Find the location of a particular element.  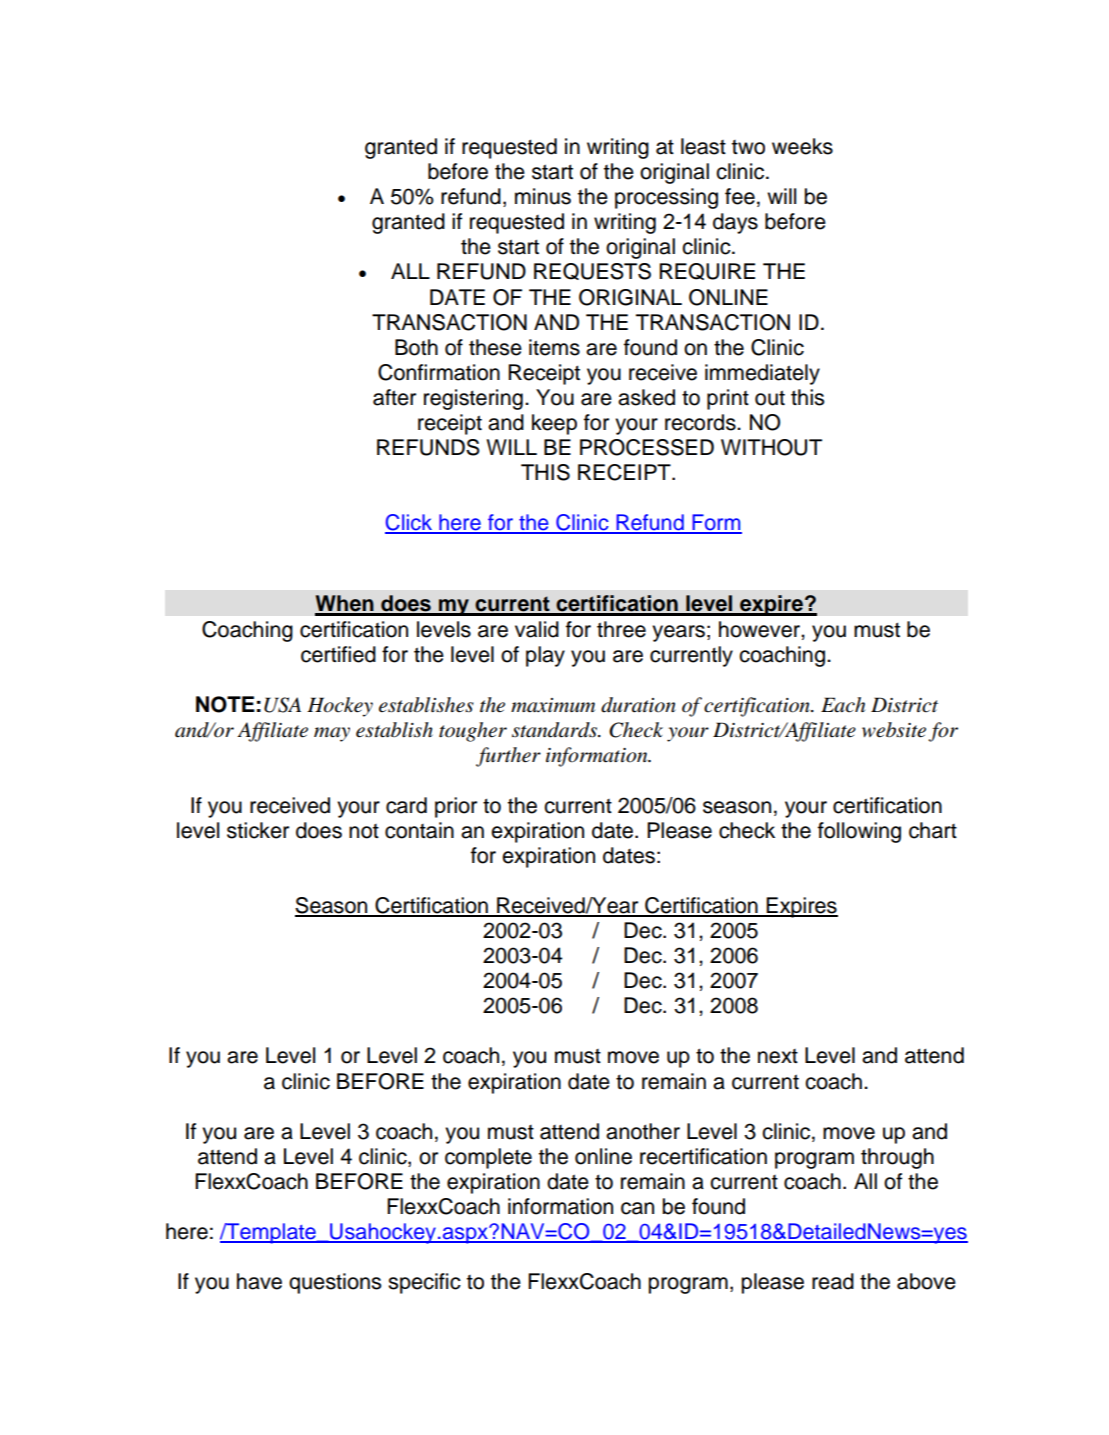

minus is located at coordinates (543, 196).
